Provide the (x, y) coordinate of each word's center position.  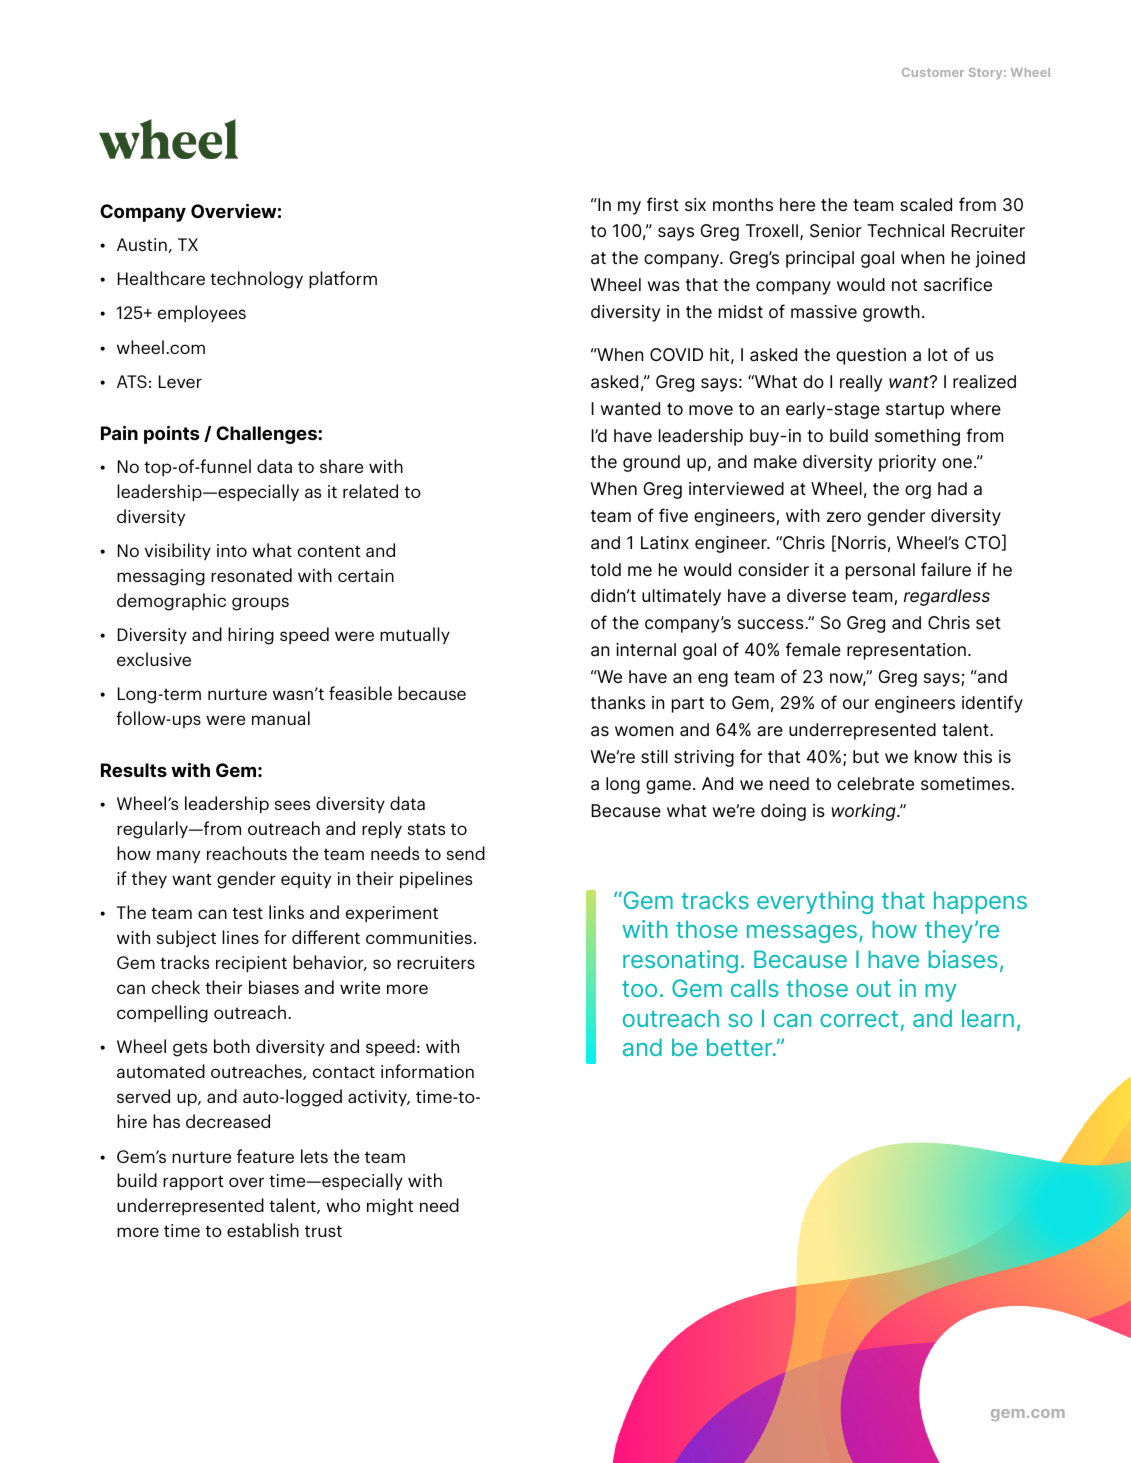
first (663, 204)
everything (815, 902)
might (390, 1207)
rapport (193, 1183)
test (247, 913)
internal (646, 650)
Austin (142, 244)
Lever (180, 381)
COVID (676, 354)
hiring (251, 636)
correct (859, 1019)
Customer (933, 72)
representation (906, 651)
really (861, 383)
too (639, 989)
